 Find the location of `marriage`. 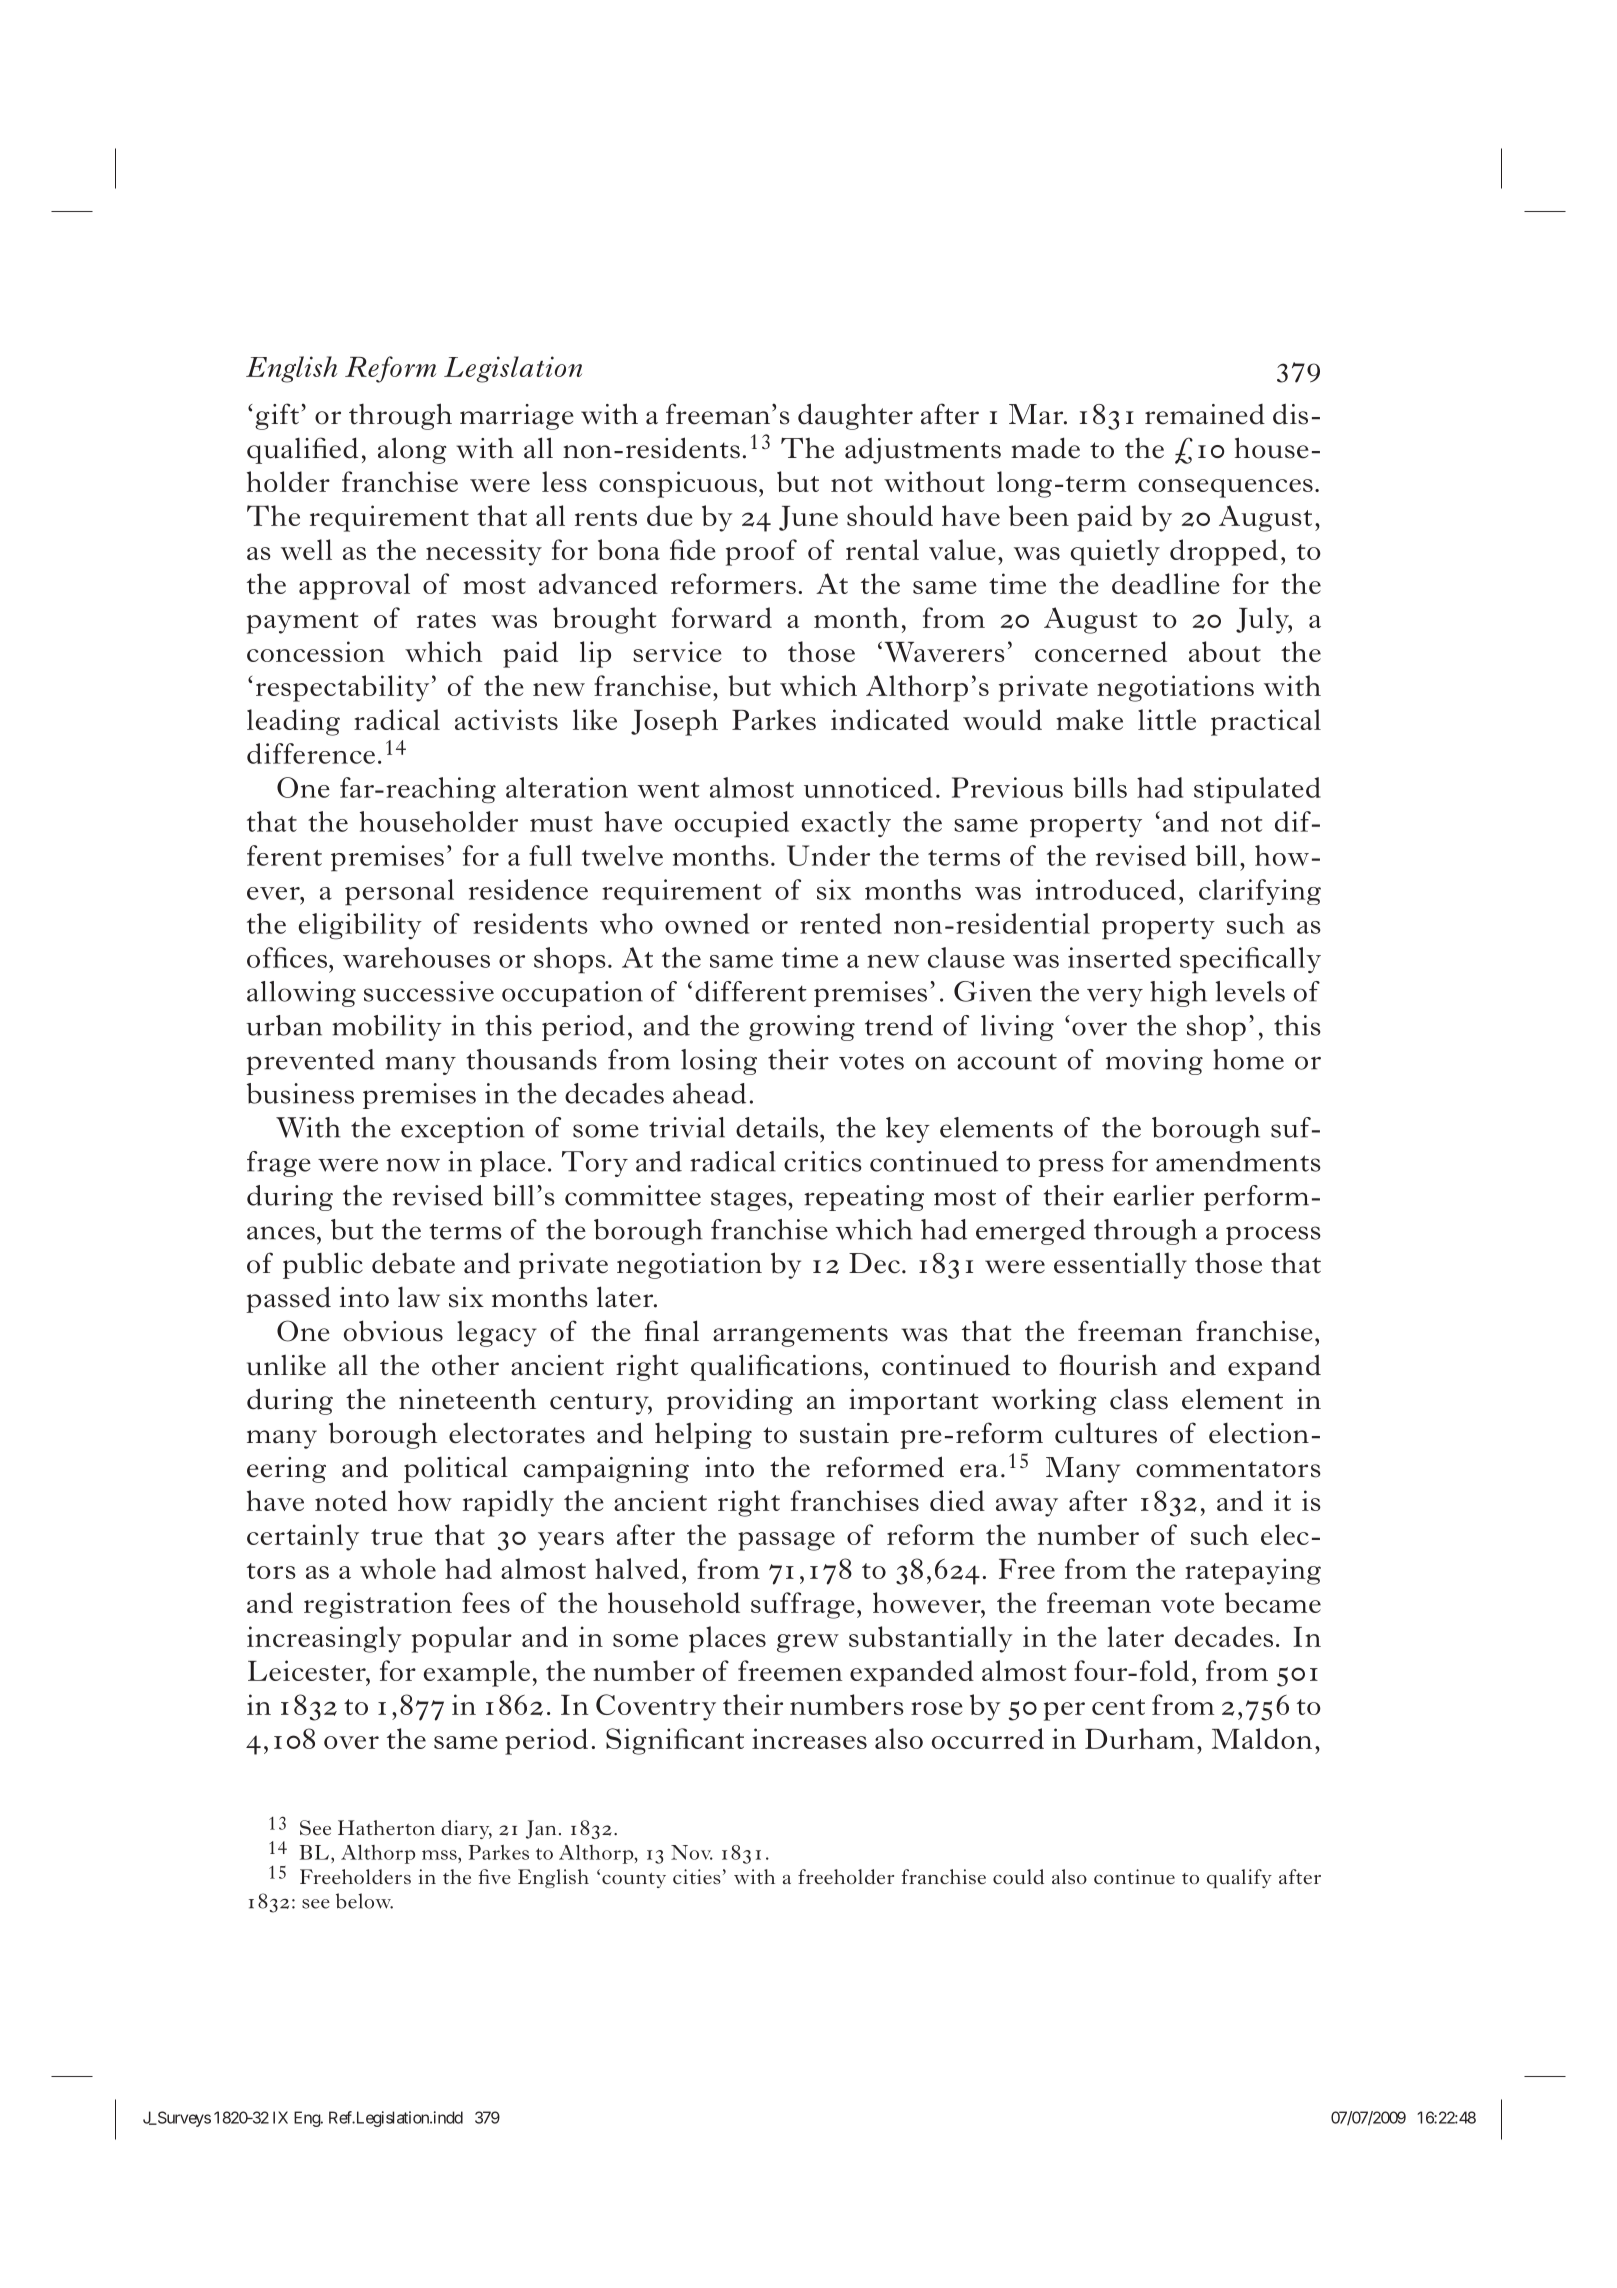

marriage is located at coordinates (517, 417).
